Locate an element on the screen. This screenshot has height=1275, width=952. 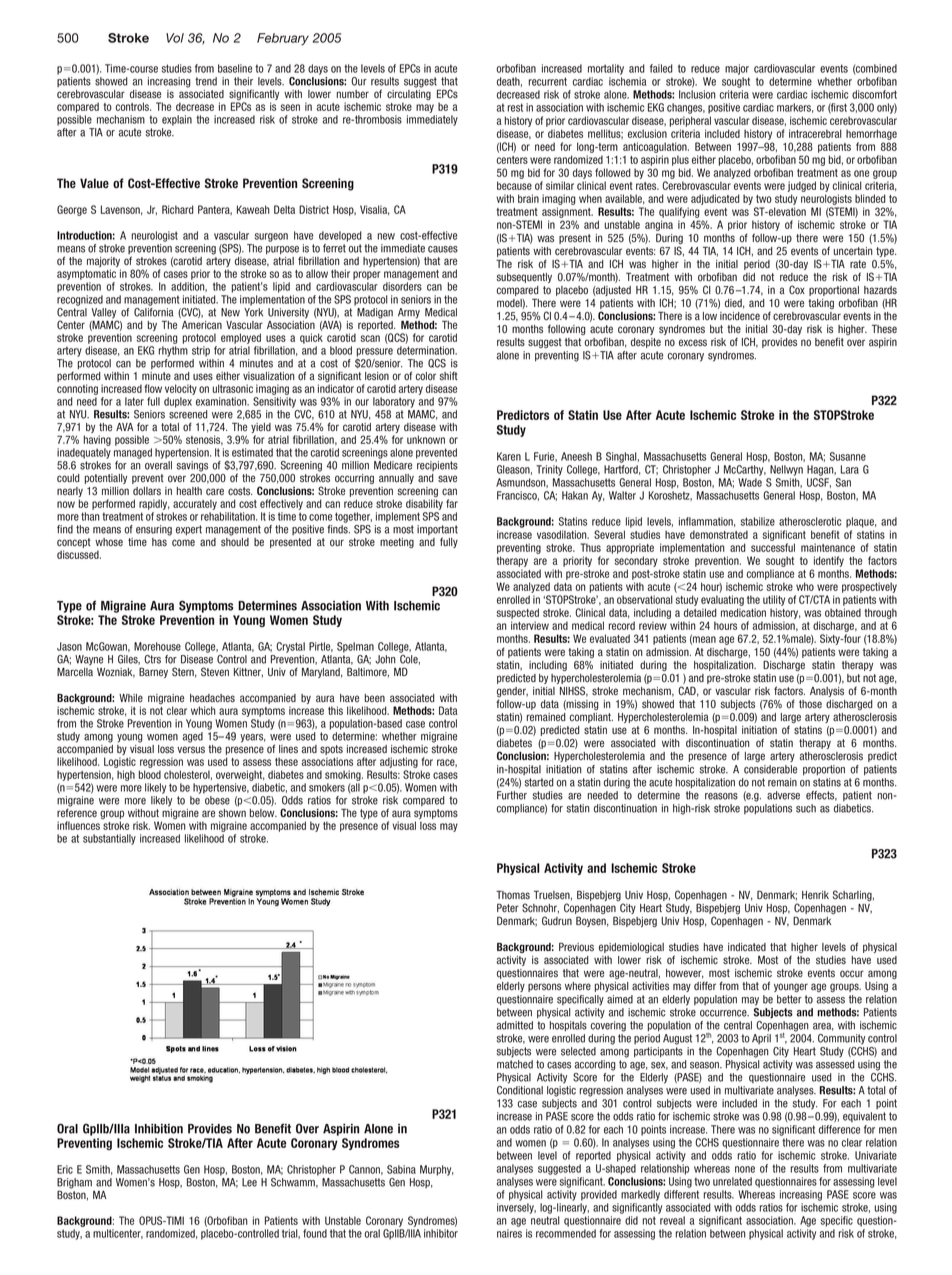
rest is located at coordinates (515, 107).
